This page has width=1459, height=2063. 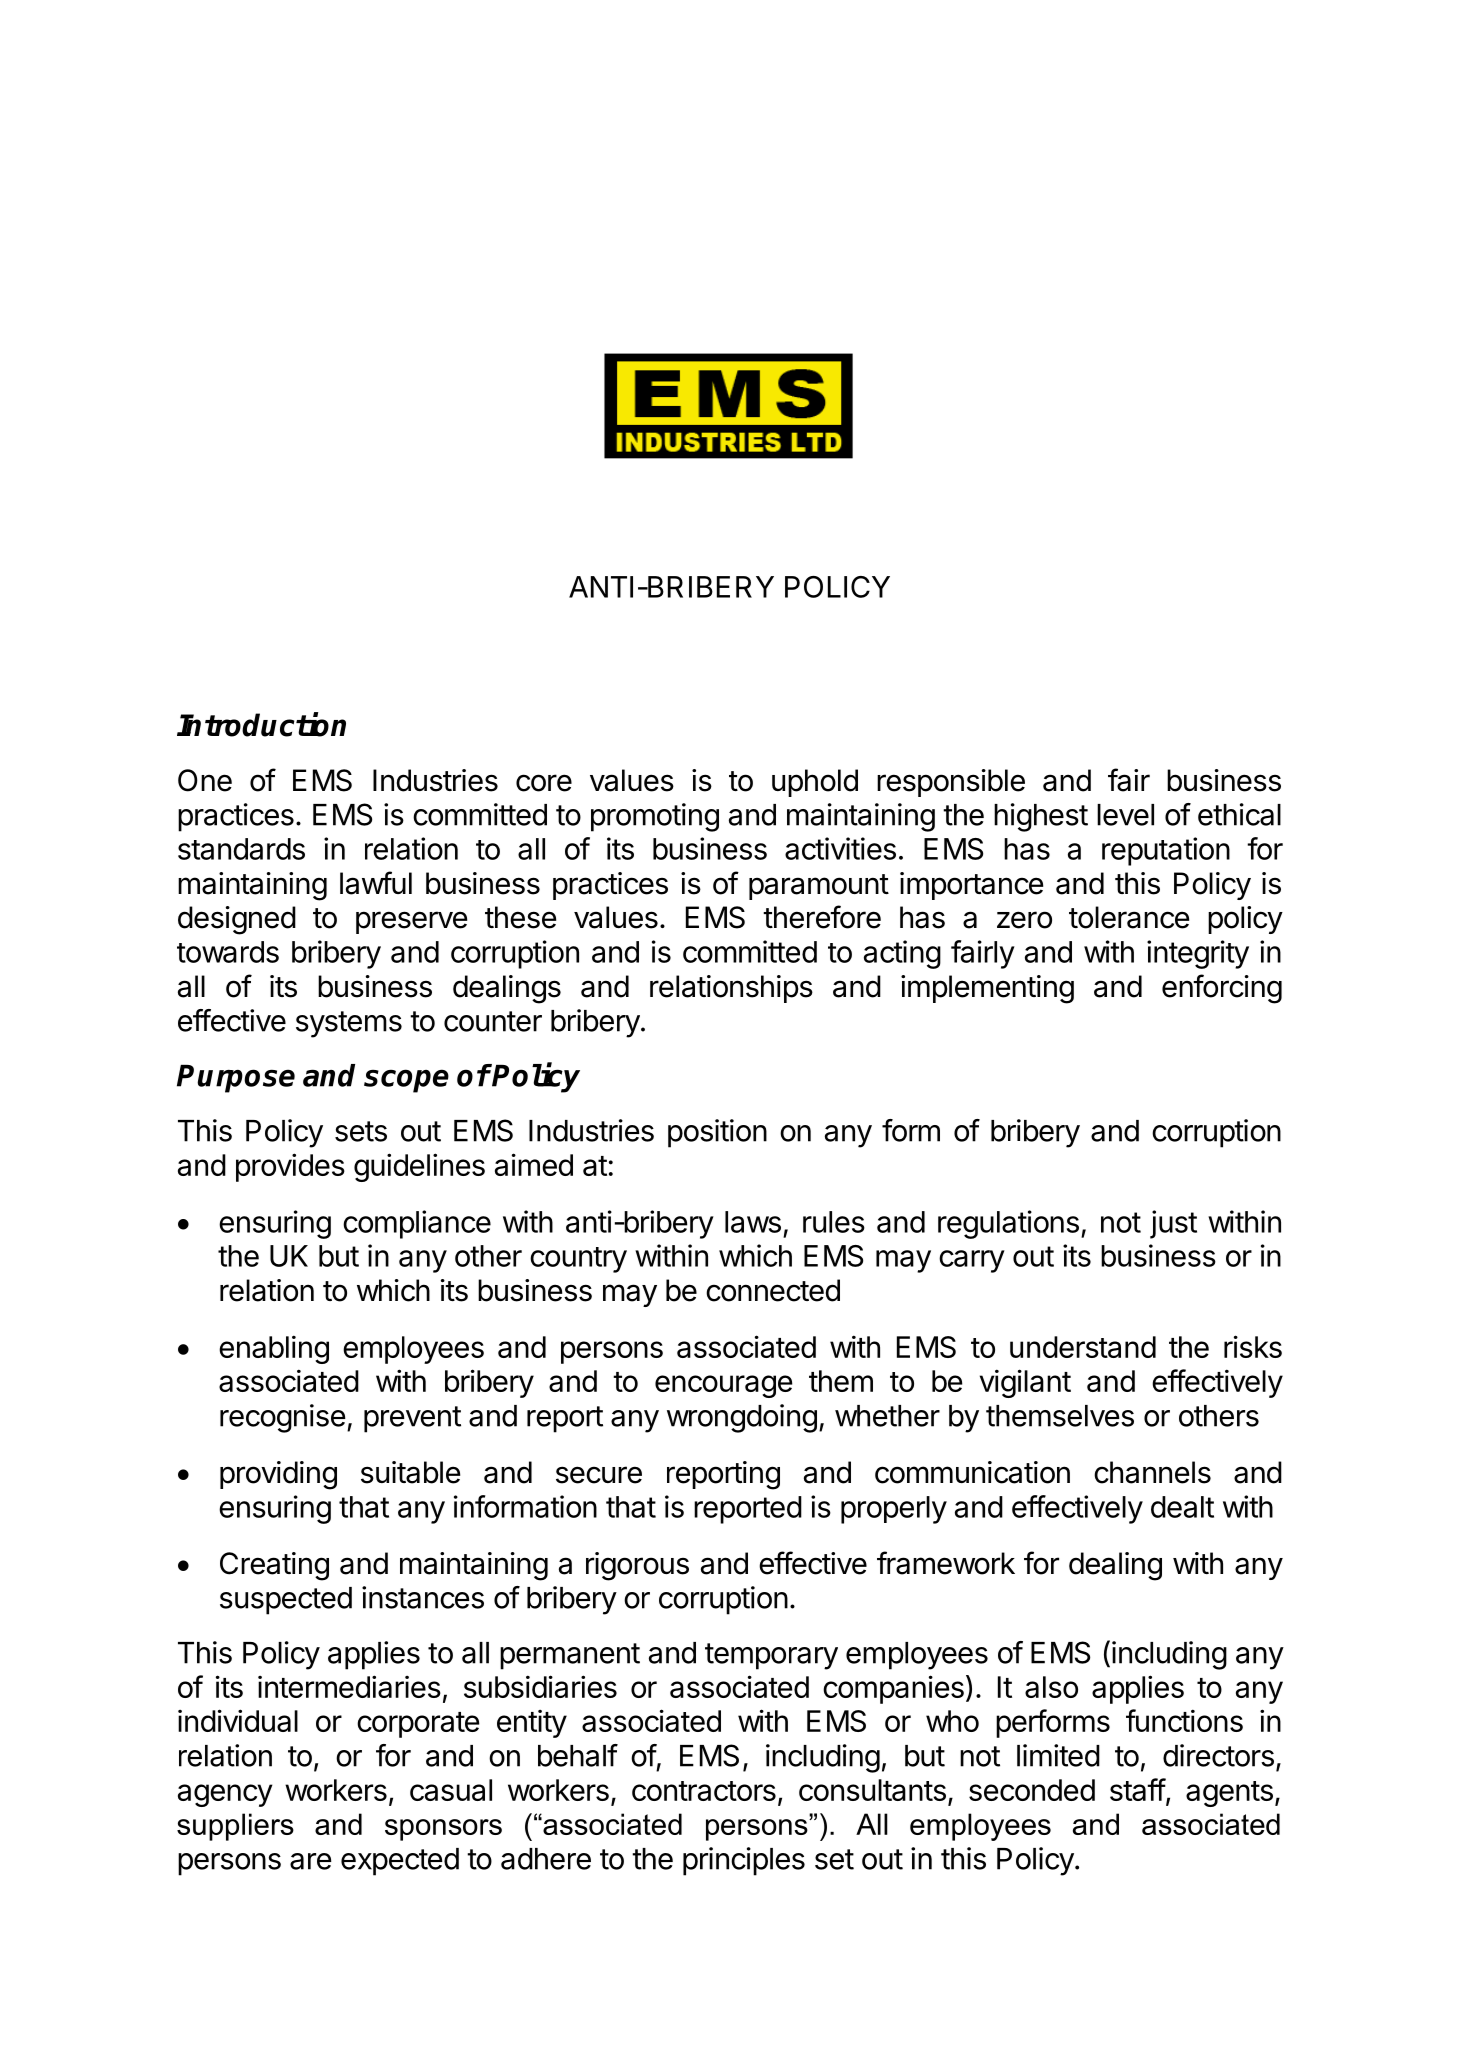 I want to click on position, so click(x=717, y=1133).
